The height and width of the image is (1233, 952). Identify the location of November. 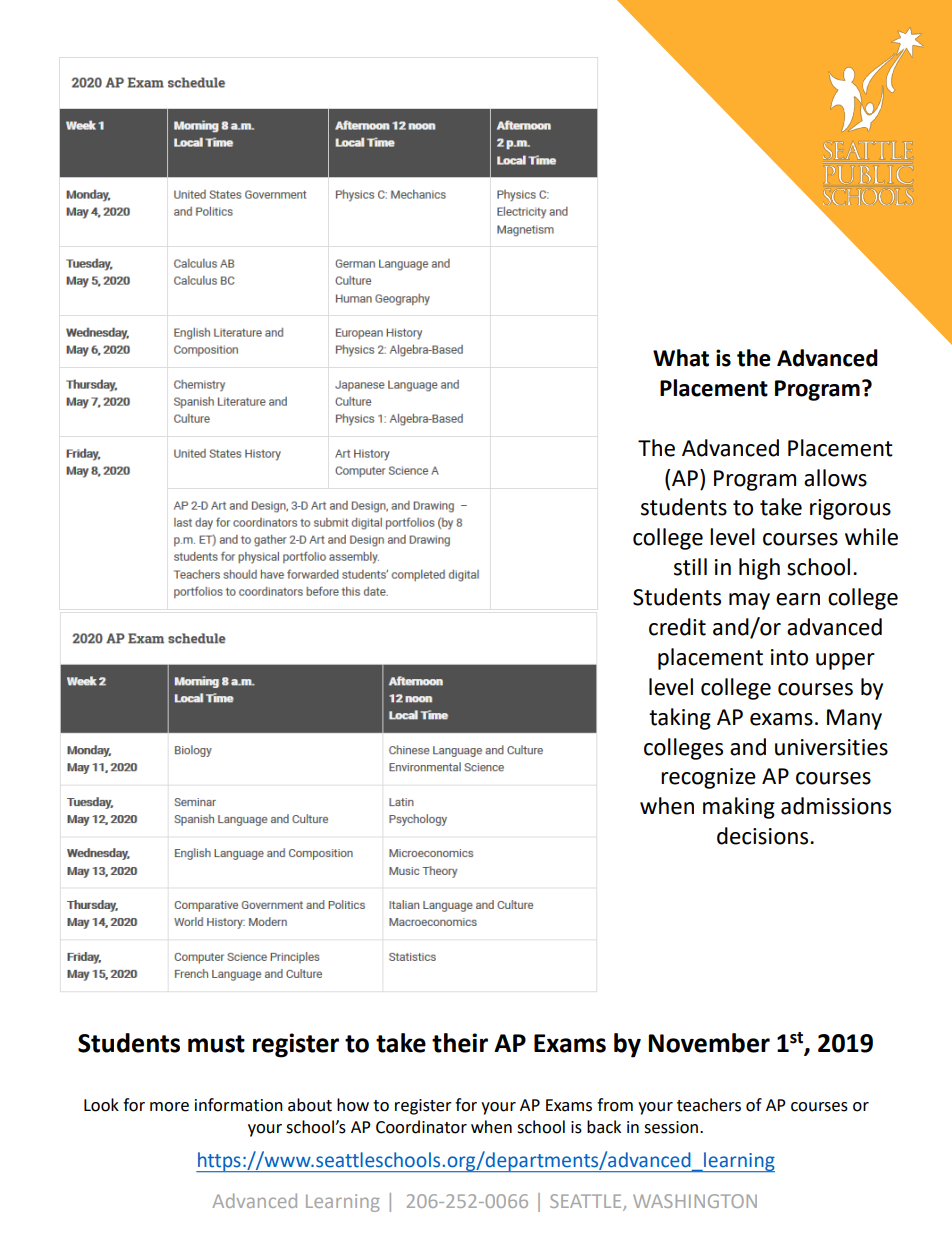
(709, 1043).
